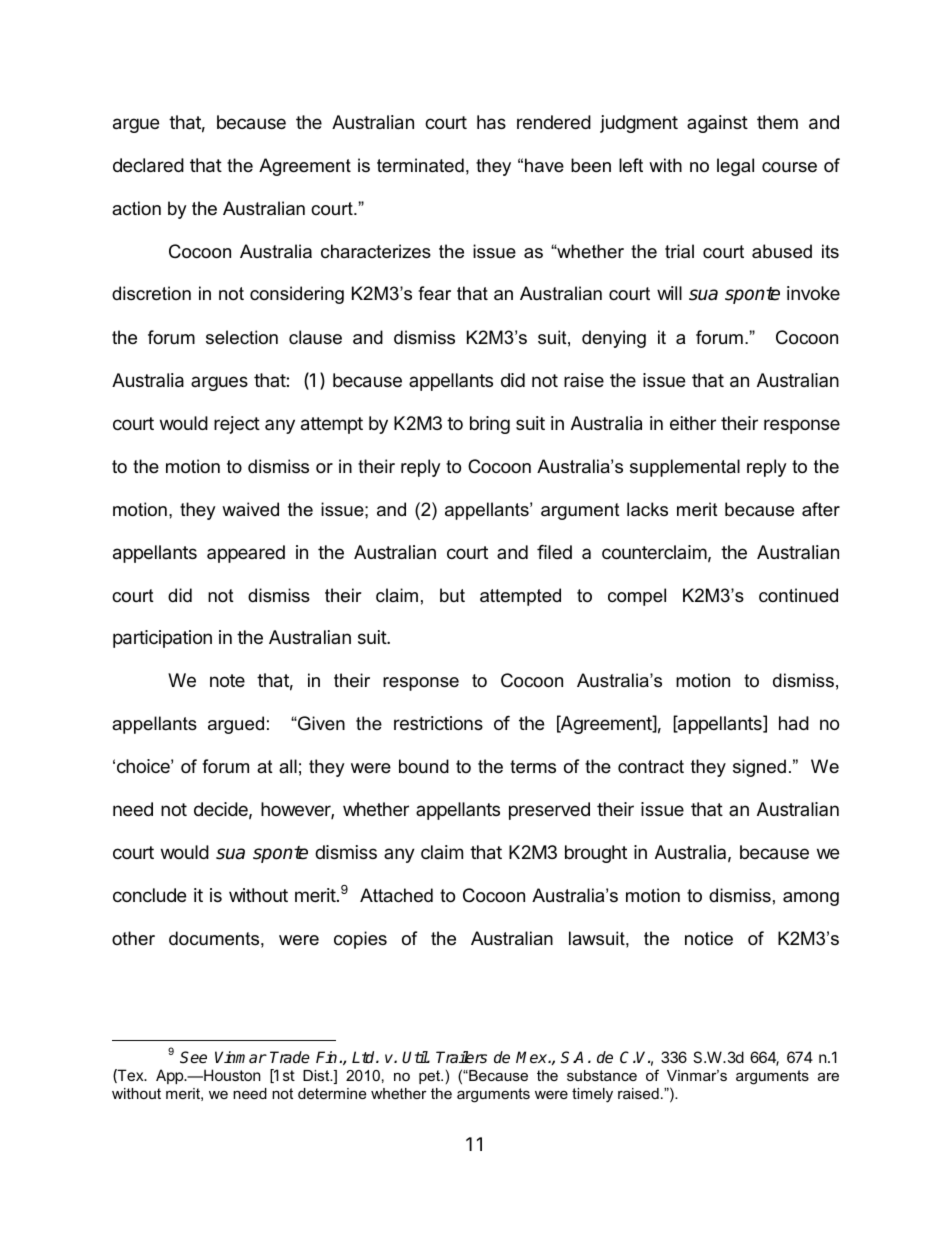  Describe the element at coordinates (735, 167) in the screenshot. I see `legal` at that location.
